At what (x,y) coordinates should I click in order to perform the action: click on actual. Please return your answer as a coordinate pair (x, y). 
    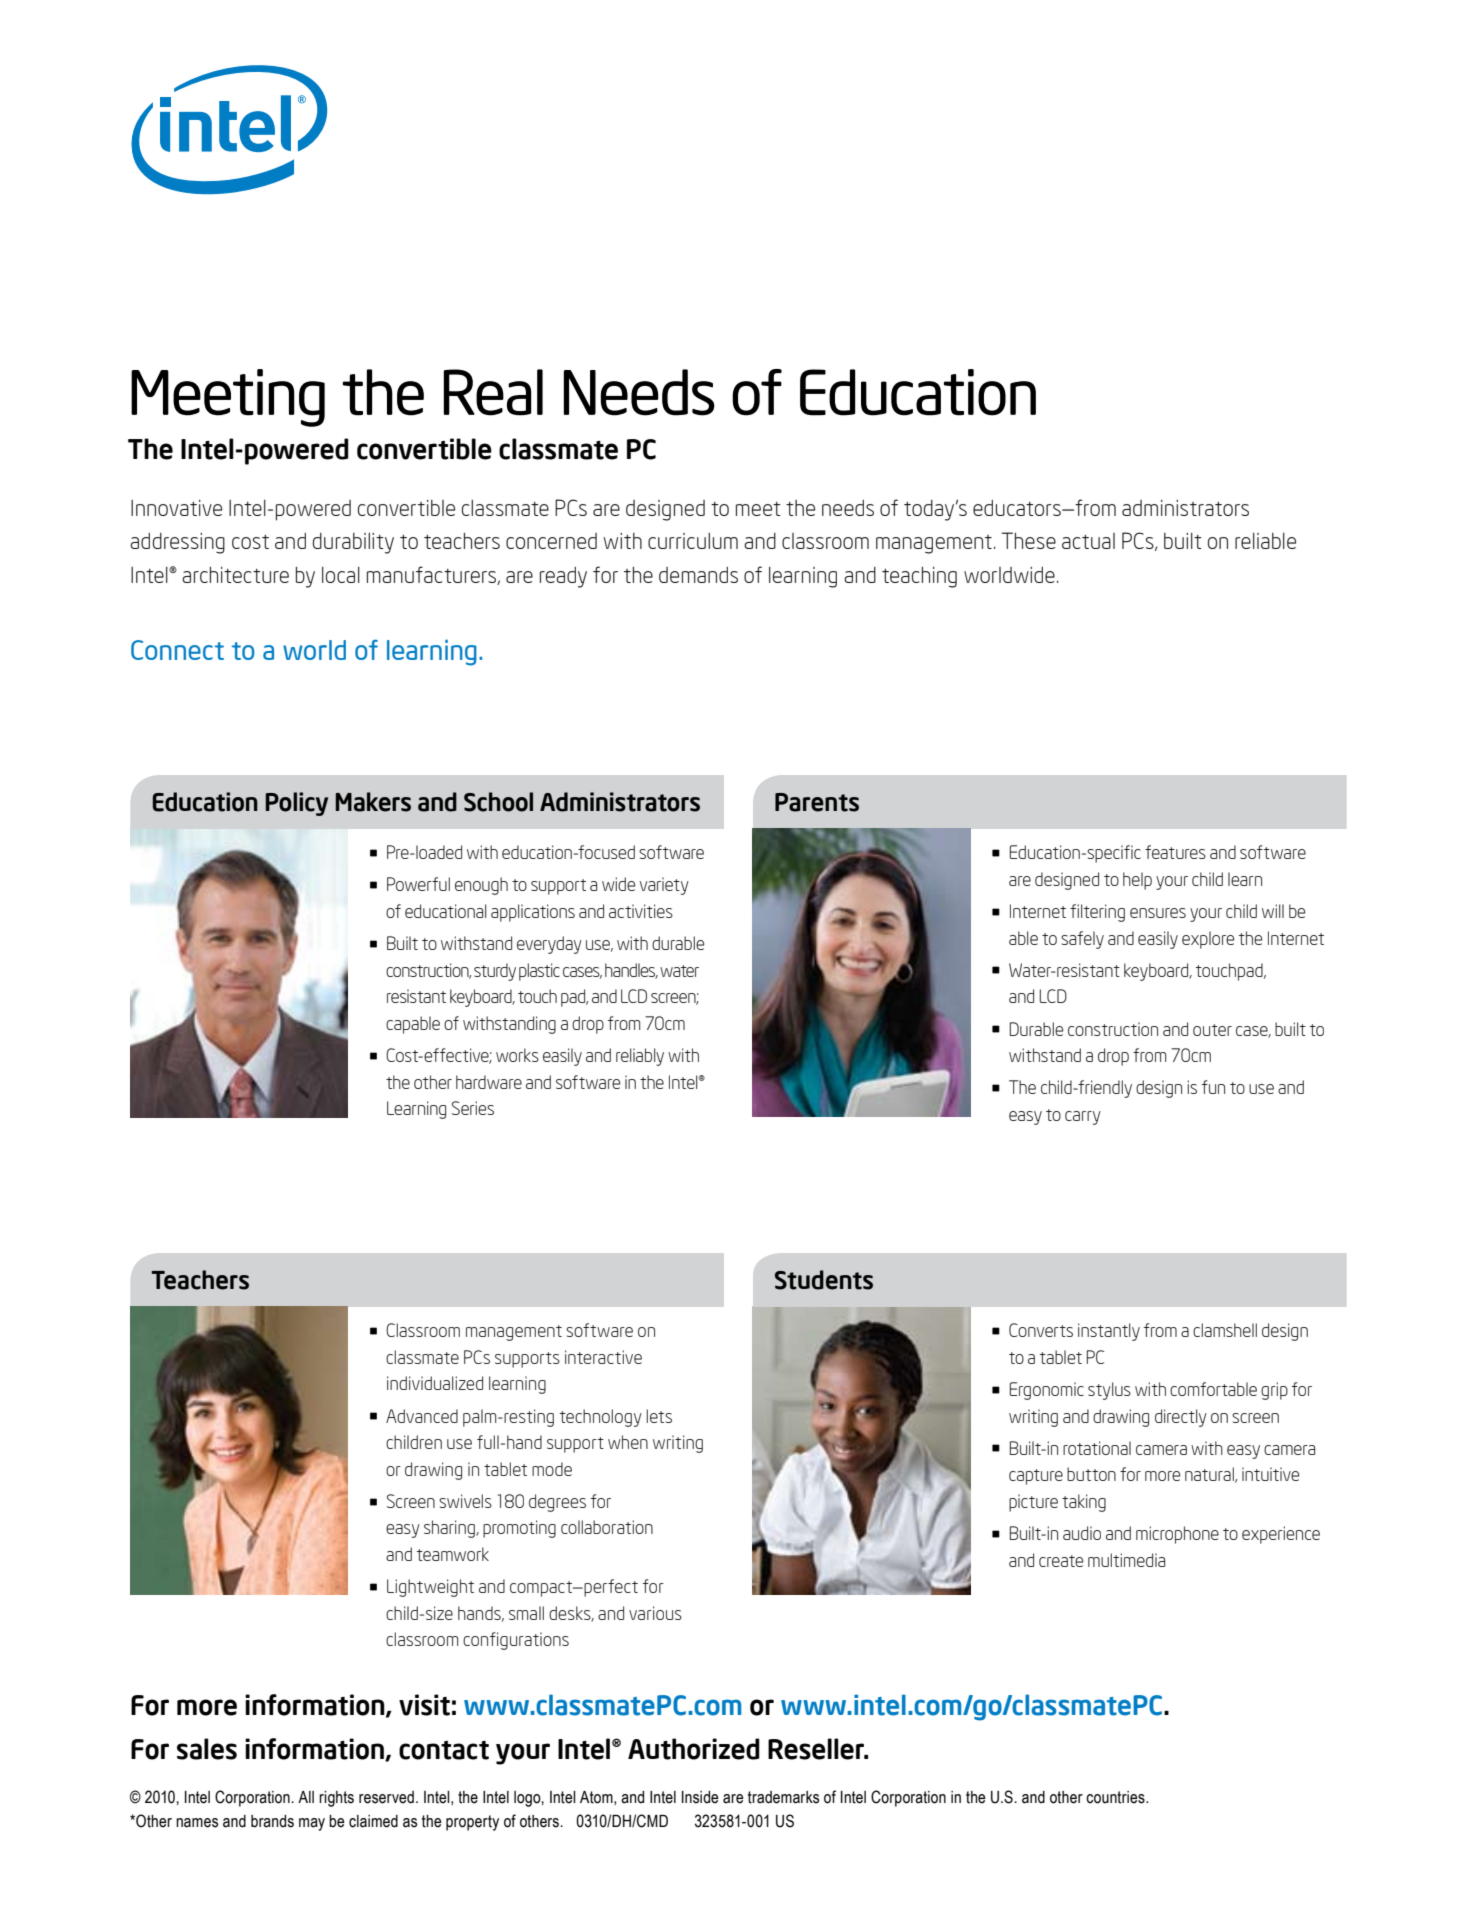
    Looking at the image, I should click on (1088, 541).
